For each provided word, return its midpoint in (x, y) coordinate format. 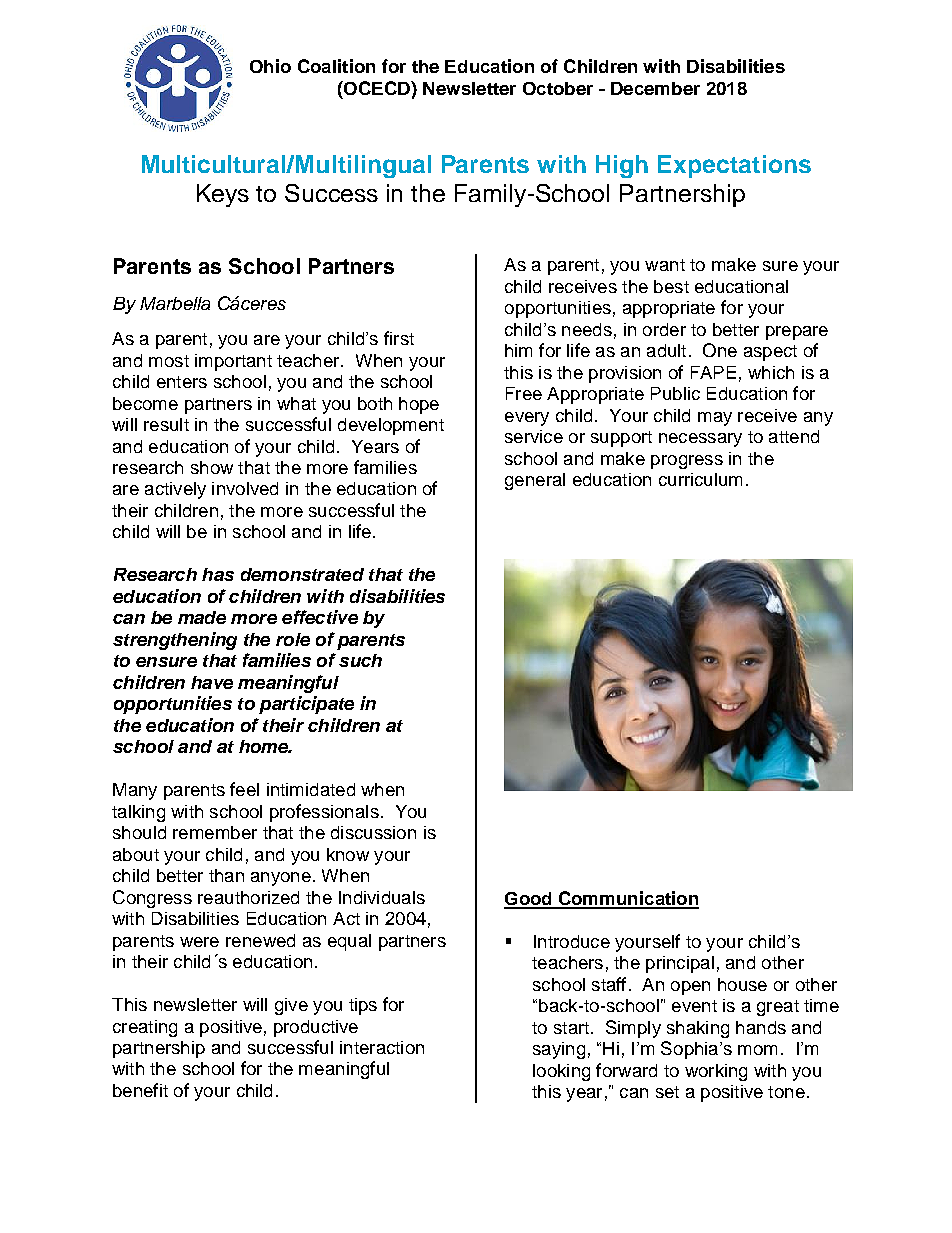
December (655, 88)
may (715, 419)
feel (244, 789)
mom (757, 1050)
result (166, 424)
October (558, 88)
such (360, 660)
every (527, 419)
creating (145, 1028)
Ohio (270, 66)
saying (559, 1050)
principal (680, 964)
